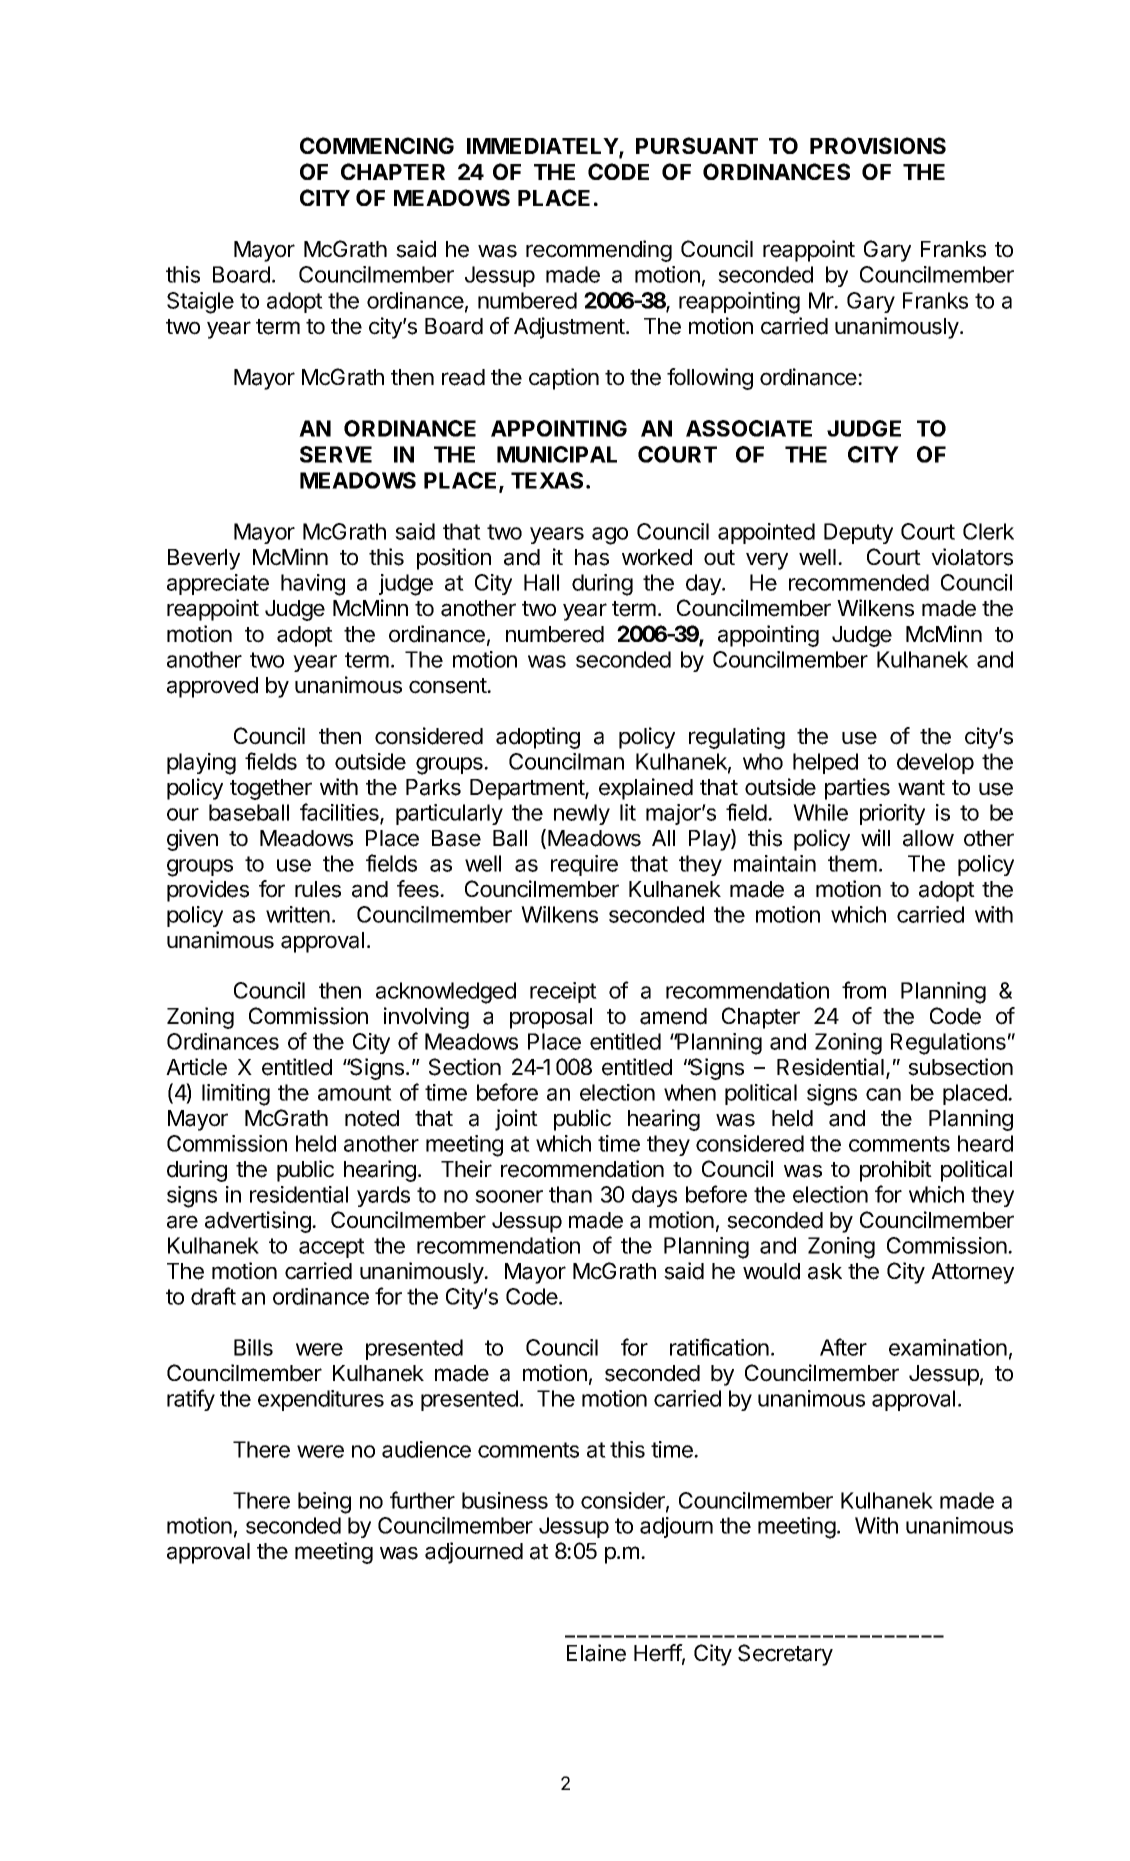  Describe the element at coordinates (324, 1503) in the image. I see `being` at that location.
